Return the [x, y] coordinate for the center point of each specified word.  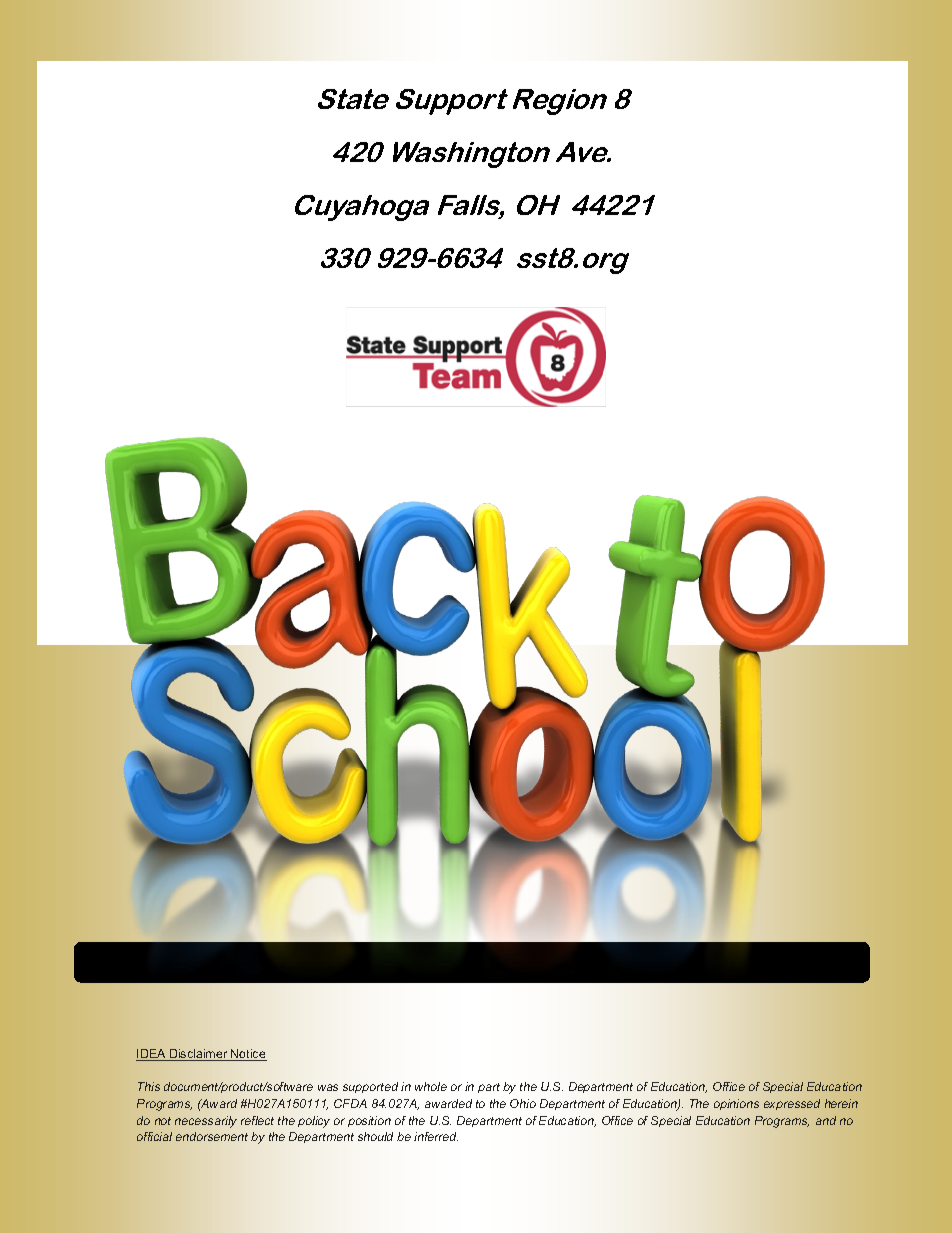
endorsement [212, 1136]
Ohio [523, 1103]
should [375, 1136]
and [826, 1120]
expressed [792, 1104]
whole [431, 1086]
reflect [257, 1120]
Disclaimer [199, 1055]
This [149, 1086]
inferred [436, 1136]
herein [841, 1103]
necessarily [206, 1122]
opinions [736, 1104]
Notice [248, 1055]
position [369, 1121]
